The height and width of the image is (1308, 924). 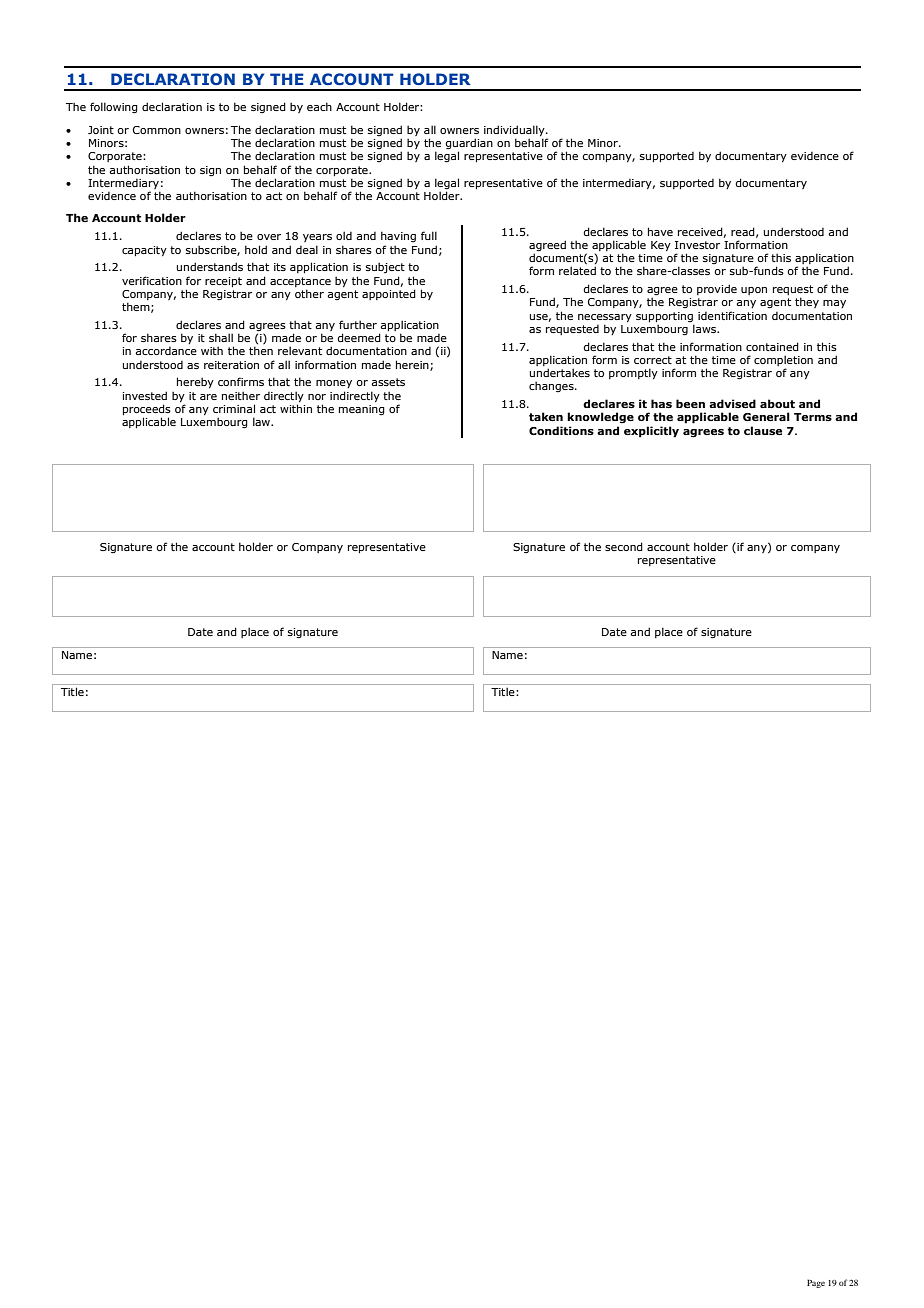 What do you see at coordinates (546, 416) in the image?
I see `taken` at bounding box center [546, 416].
